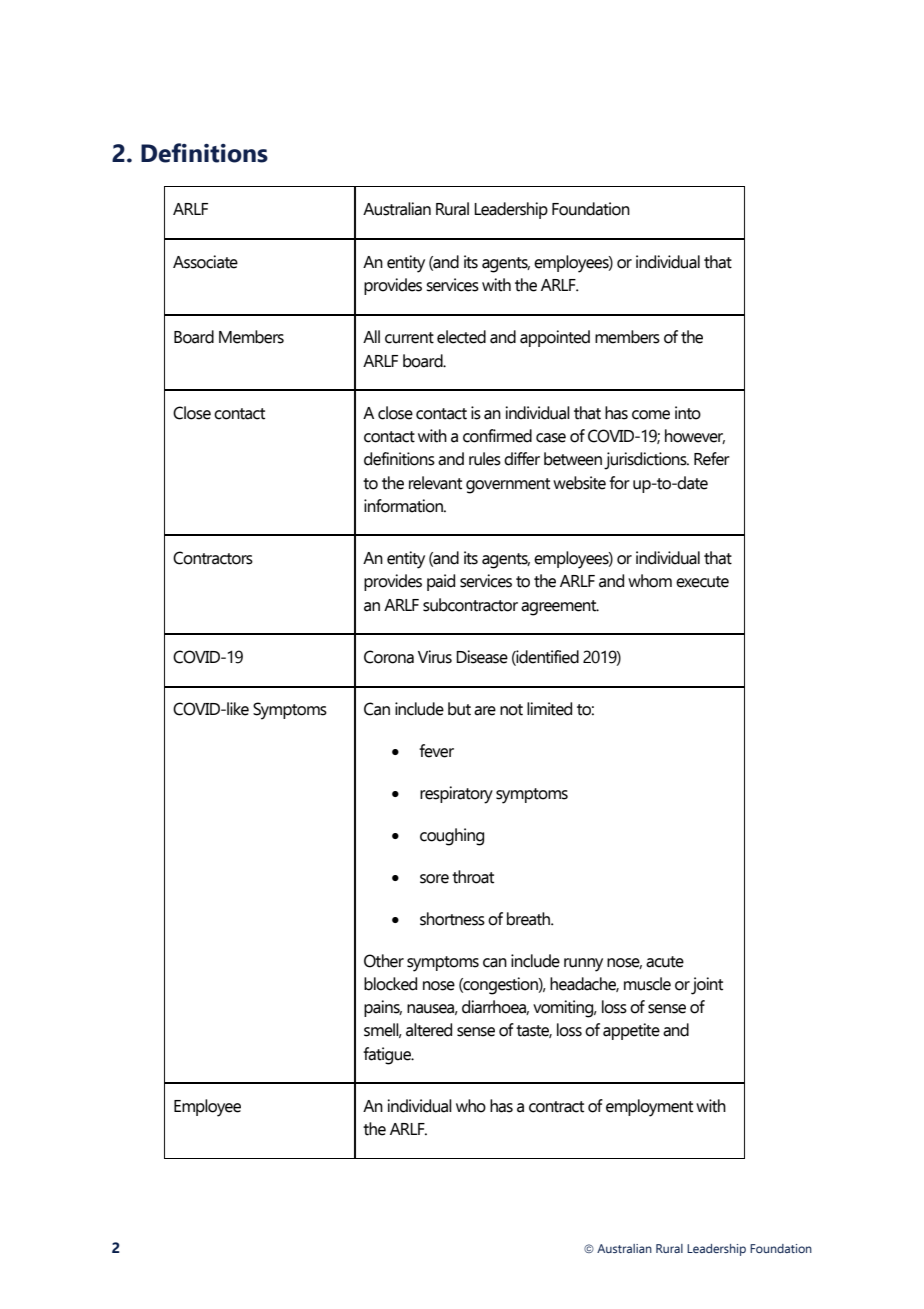 The width and height of the image is (924, 1309). Describe the element at coordinates (435, 483) in the image. I see `relevant` at that location.
